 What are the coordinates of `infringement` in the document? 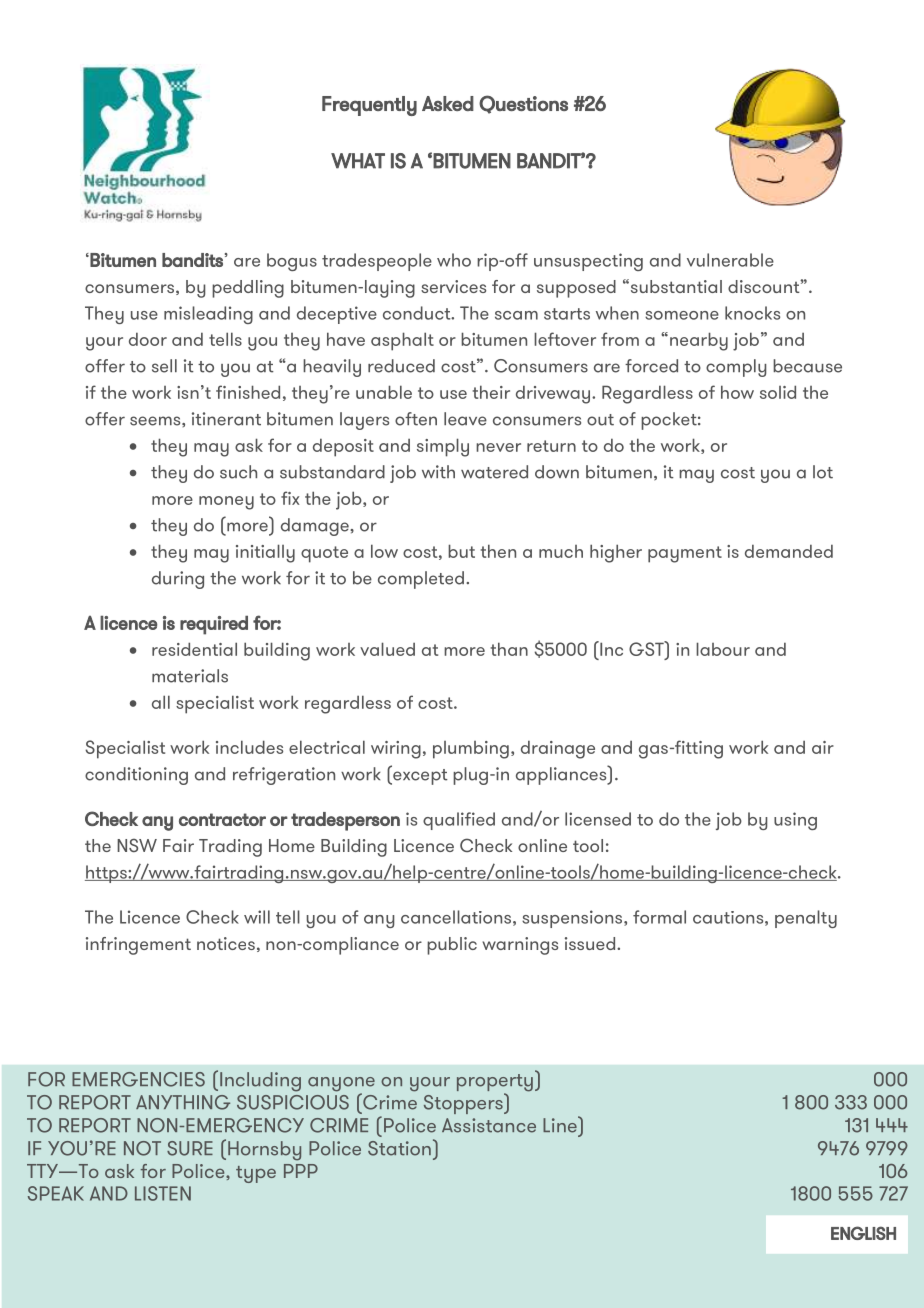 It's located at (138, 946).
